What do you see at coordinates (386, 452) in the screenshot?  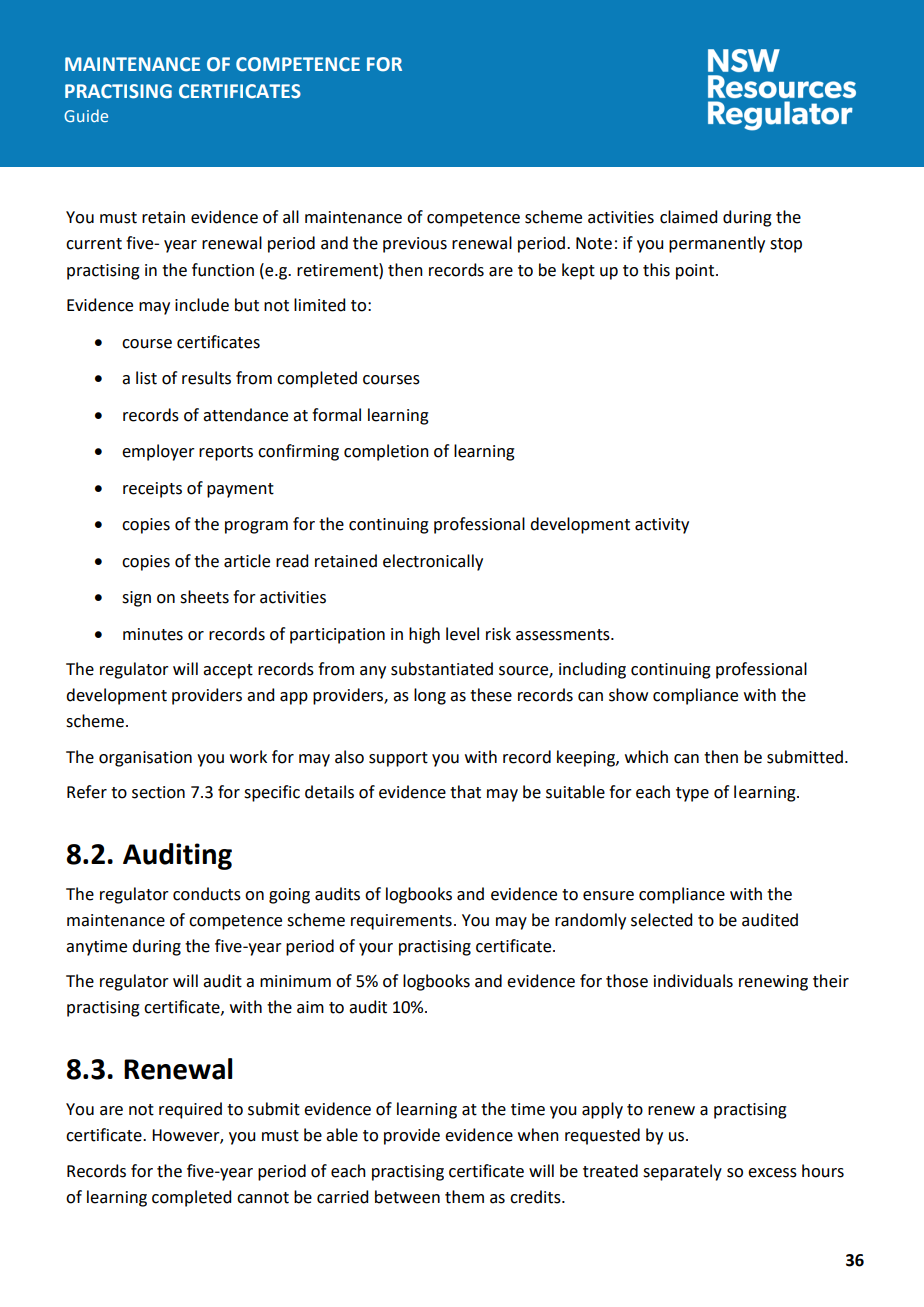 I see `completion` at bounding box center [386, 452].
